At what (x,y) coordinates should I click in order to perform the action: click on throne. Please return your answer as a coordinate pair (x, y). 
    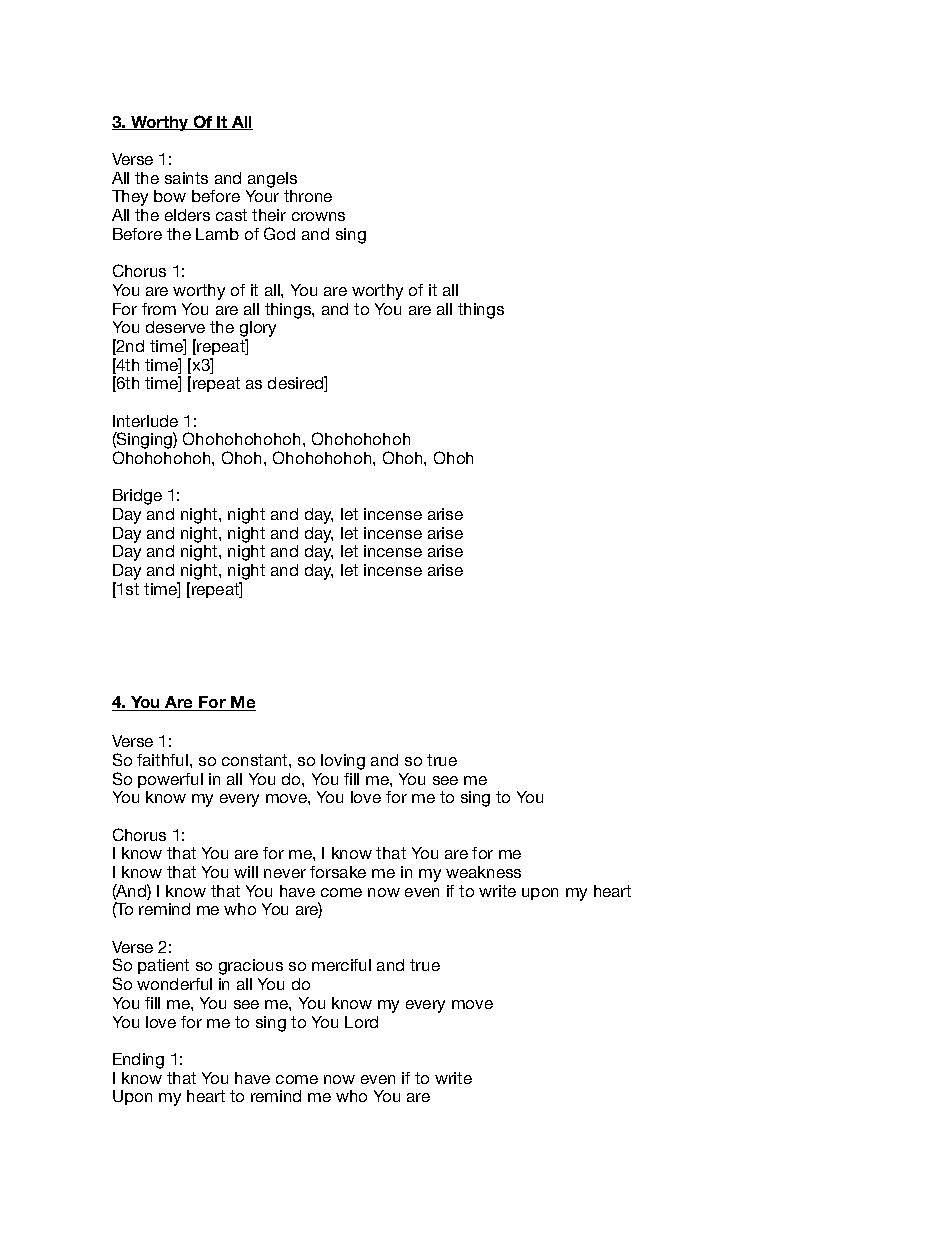
    Looking at the image, I should click on (308, 196).
